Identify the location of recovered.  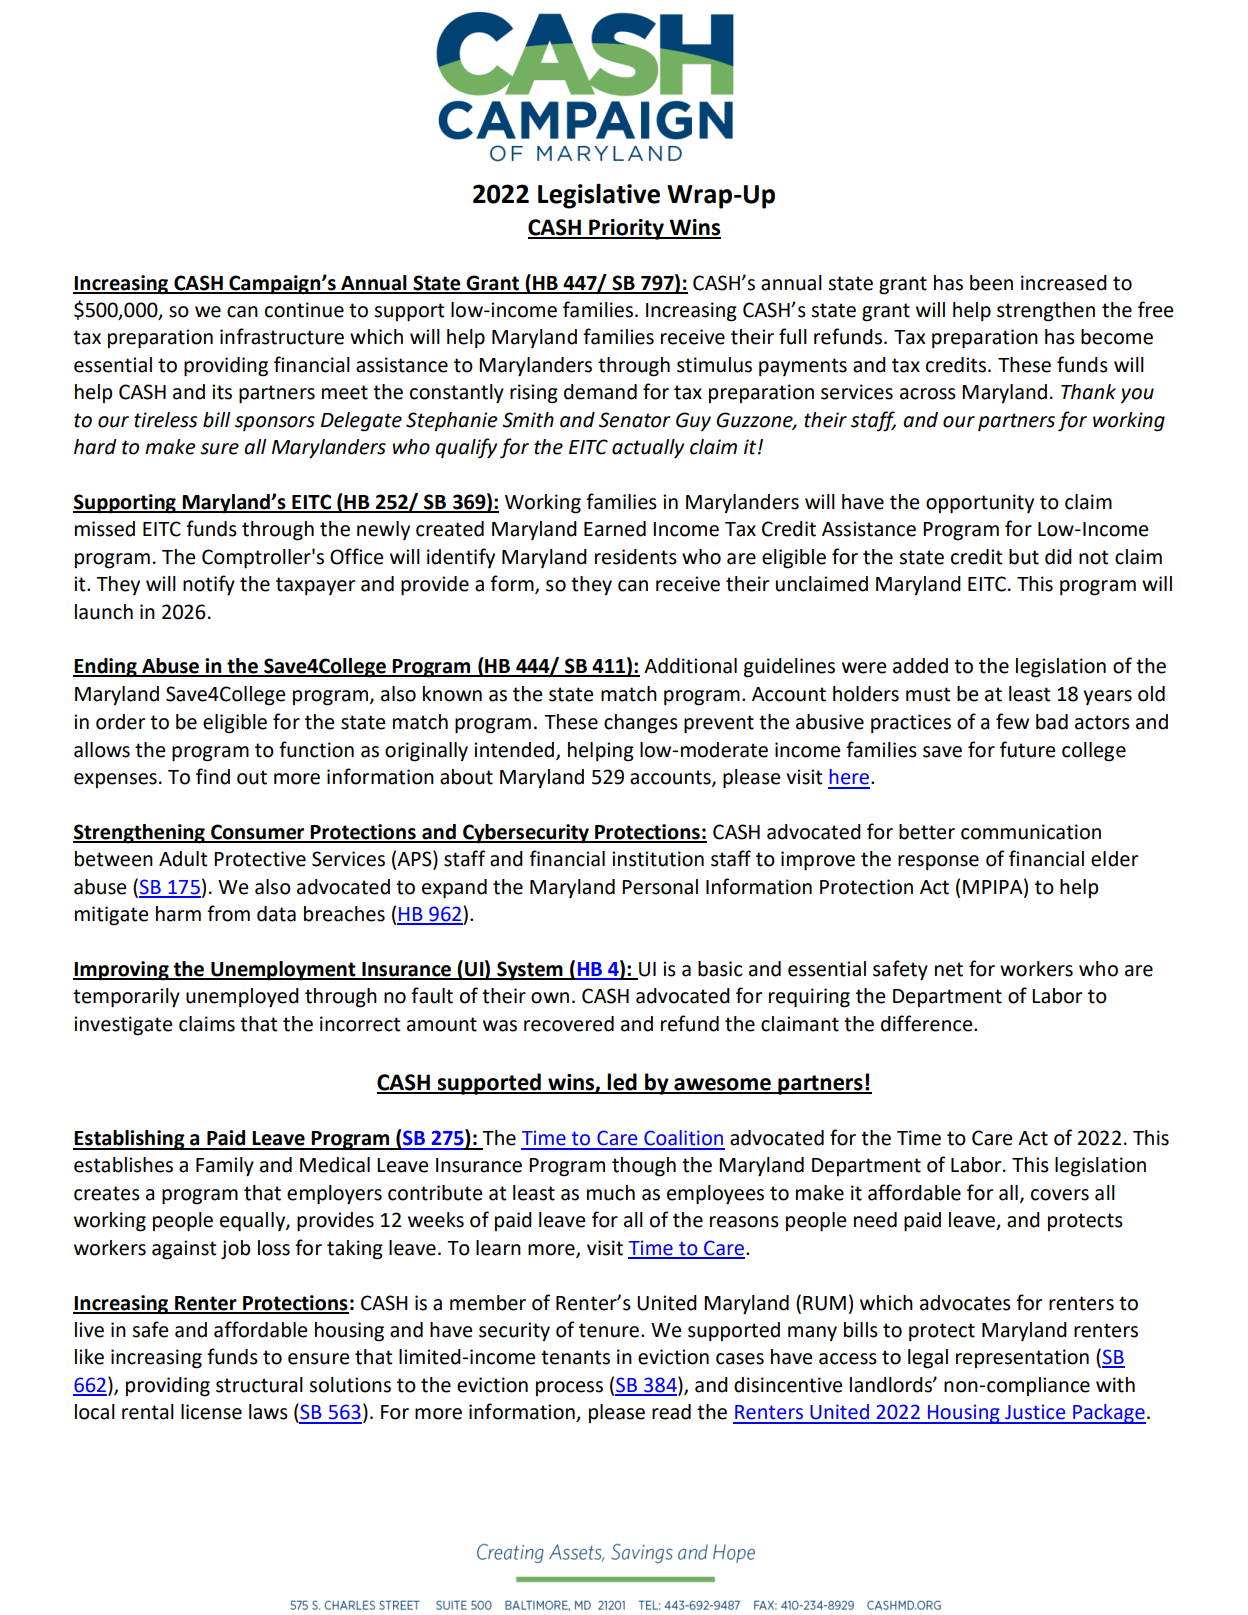
(569, 1024).
